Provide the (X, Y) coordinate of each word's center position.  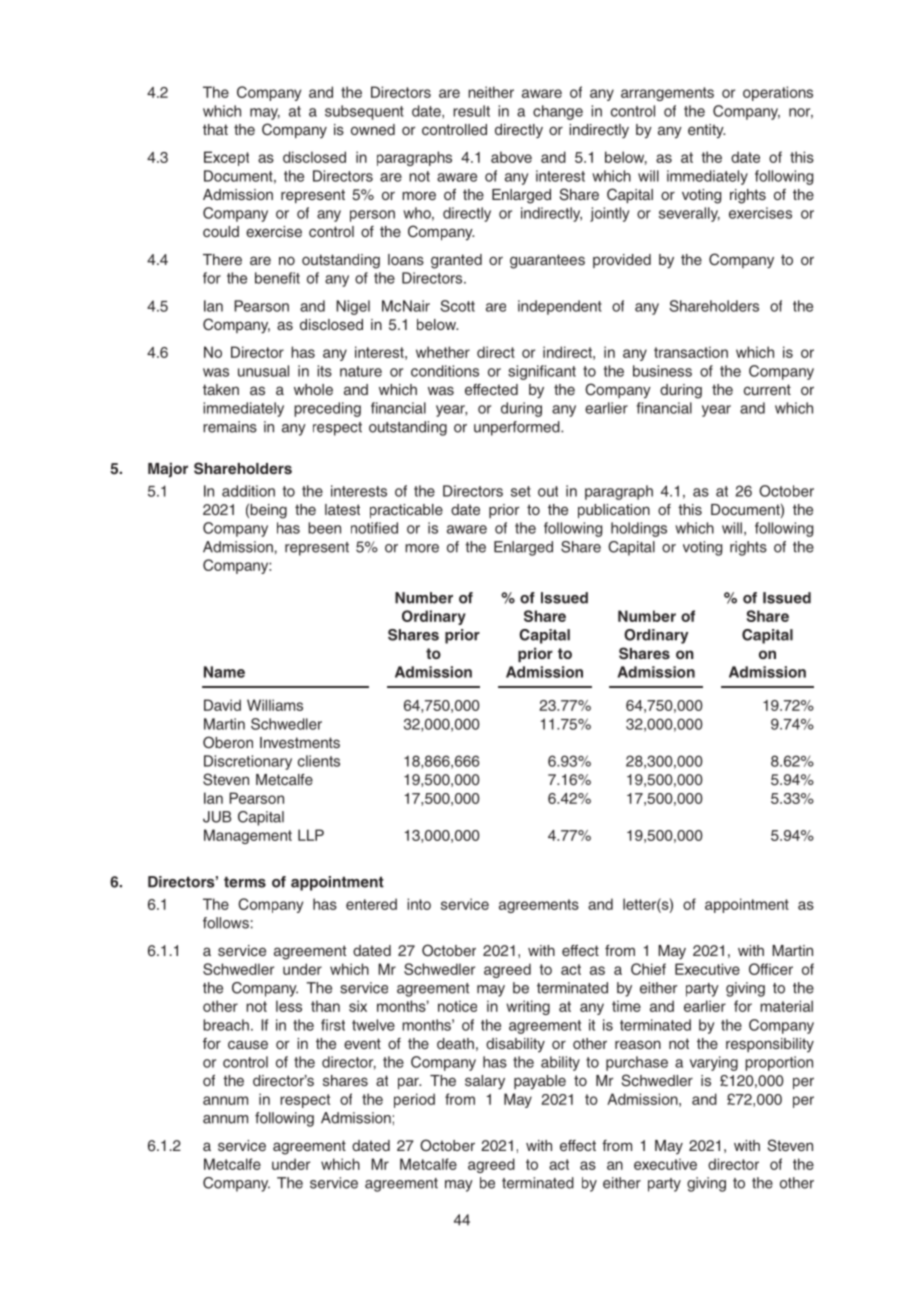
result (471, 111)
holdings (639, 529)
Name (224, 672)
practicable (406, 511)
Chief (648, 969)
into (419, 904)
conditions (445, 371)
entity (706, 131)
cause (248, 1044)
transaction (691, 352)
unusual (263, 371)
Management (248, 836)
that (215, 129)
